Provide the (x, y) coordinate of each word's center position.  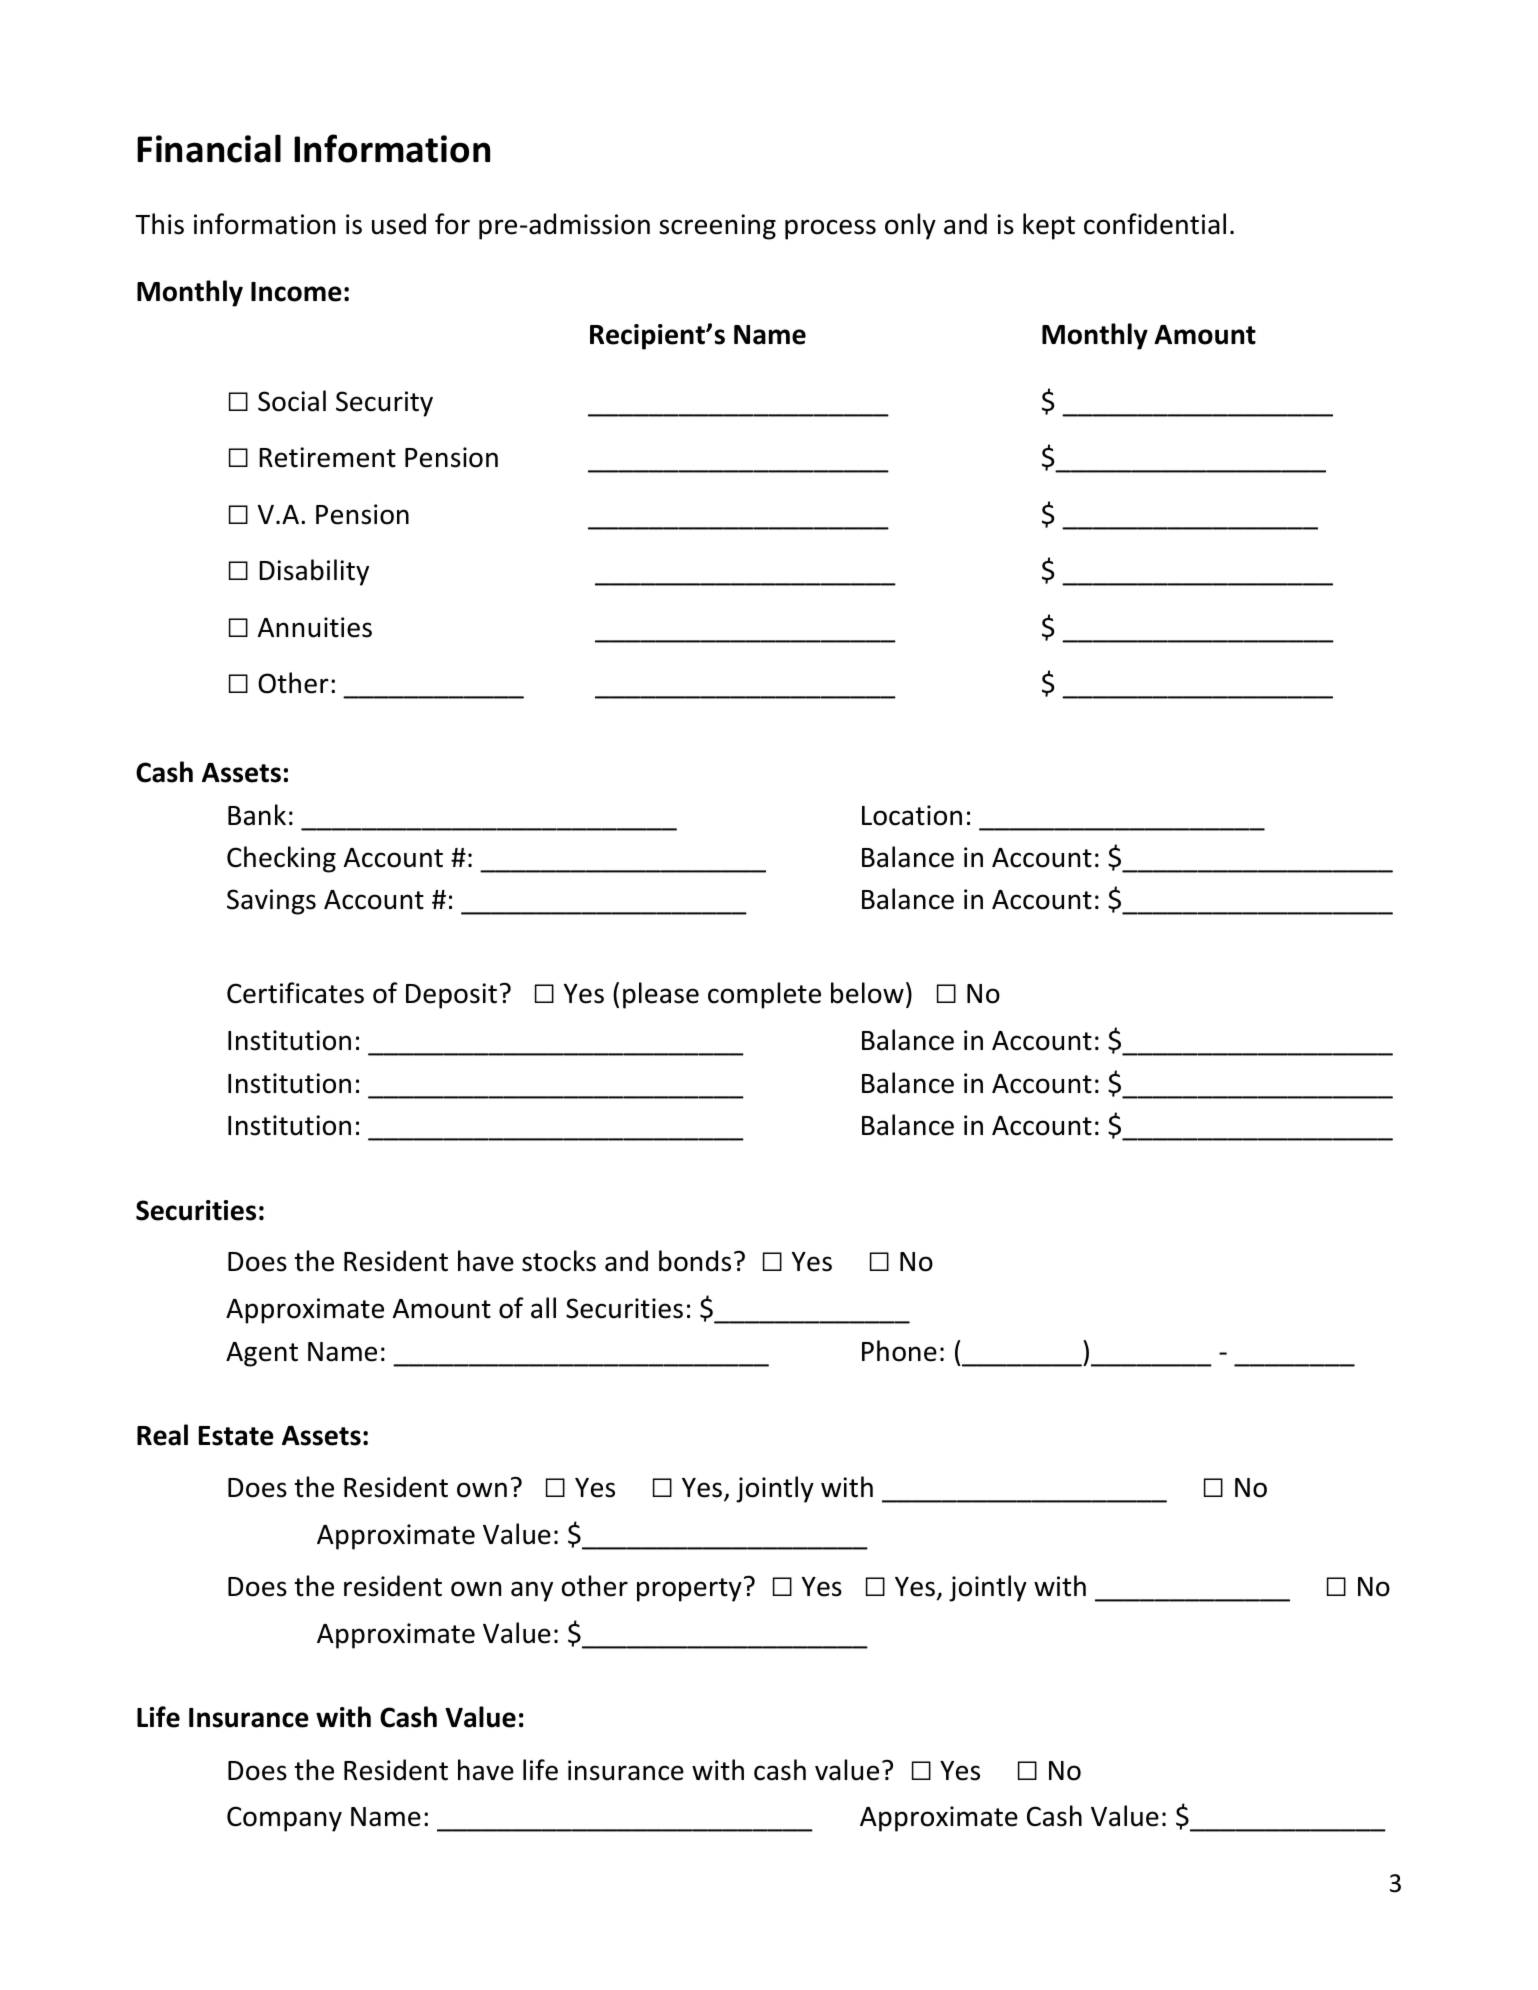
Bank (257, 815)
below (867, 993)
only (910, 226)
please (661, 995)
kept (1049, 226)
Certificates (295, 993)
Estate (236, 1436)
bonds (695, 1261)
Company (284, 1819)
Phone (899, 1351)
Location (912, 815)
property (689, 1590)
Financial (209, 148)
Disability (314, 572)
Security (384, 404)
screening (717, 227)
